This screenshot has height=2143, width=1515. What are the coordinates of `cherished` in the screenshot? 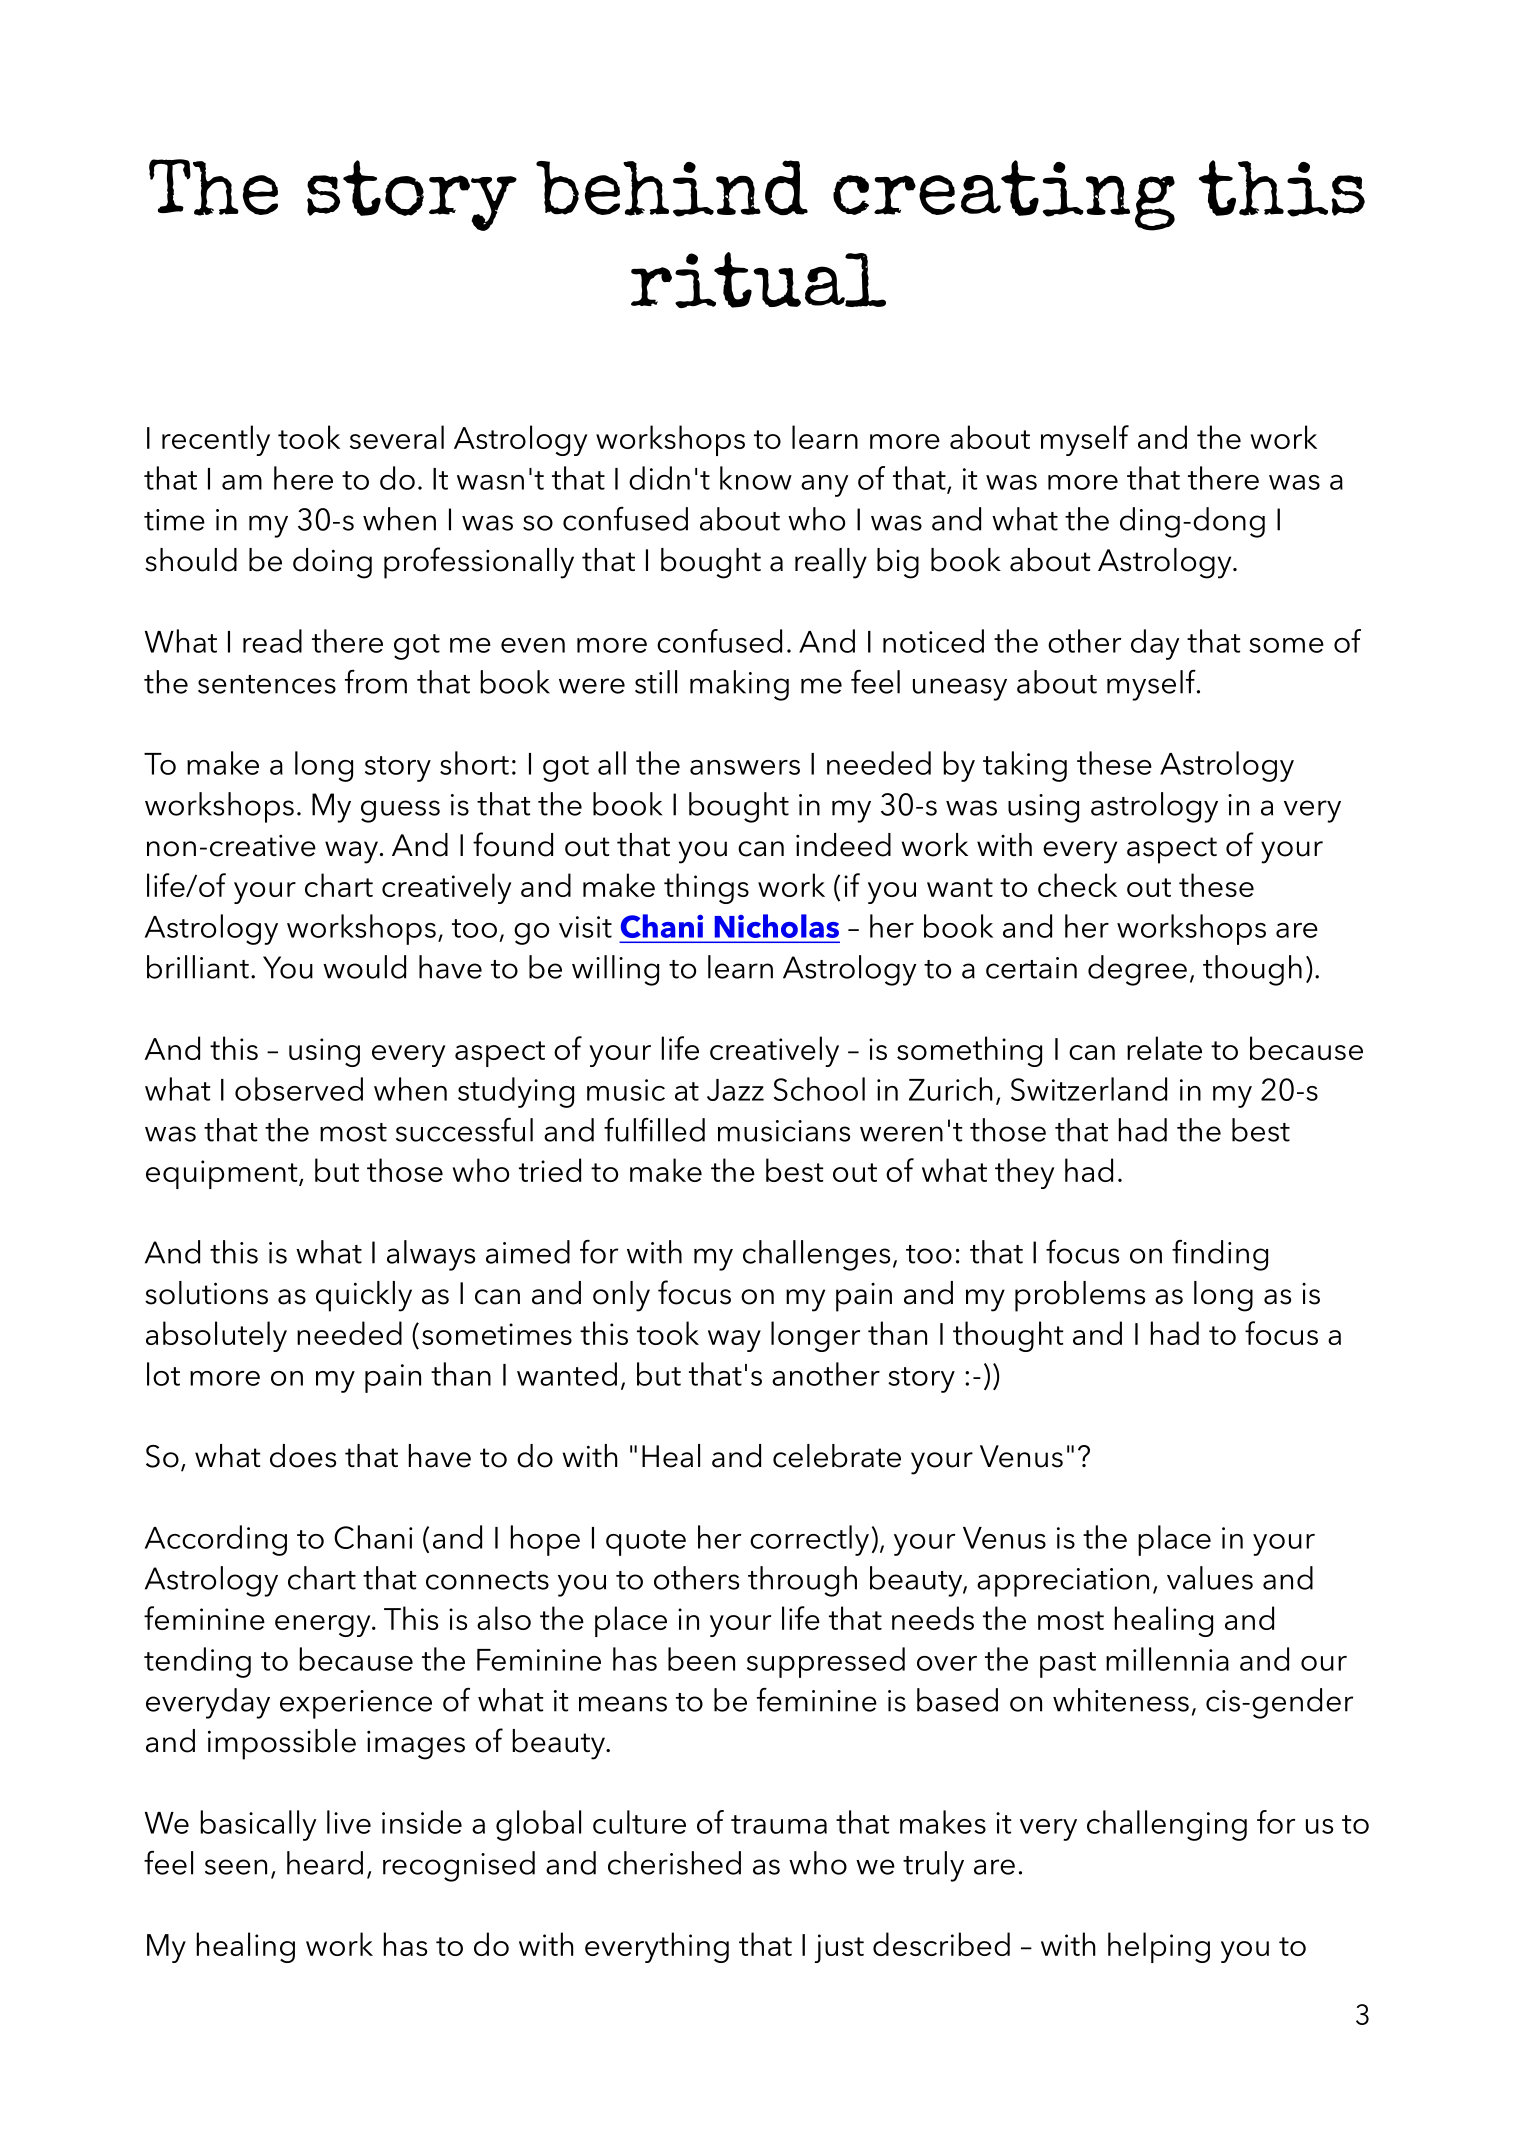 It's located at (674, 1863).
